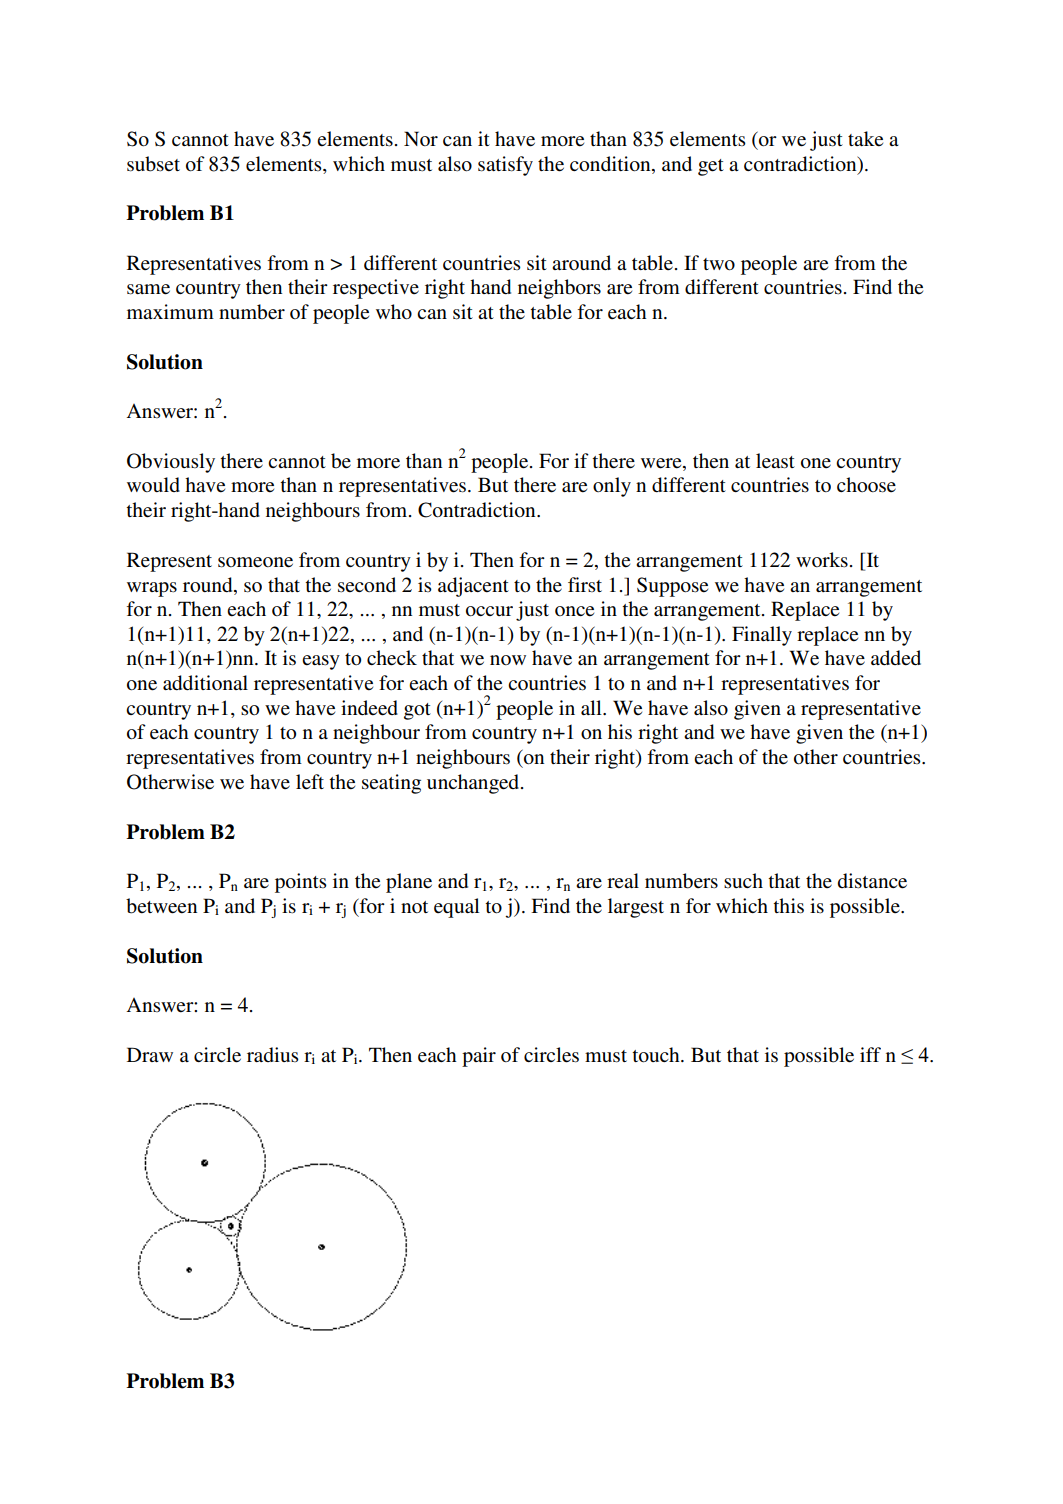 This image has width=1063, height=1504. Describe the element at coordinates (153, 164) in the image. I see `subset` at that location.
